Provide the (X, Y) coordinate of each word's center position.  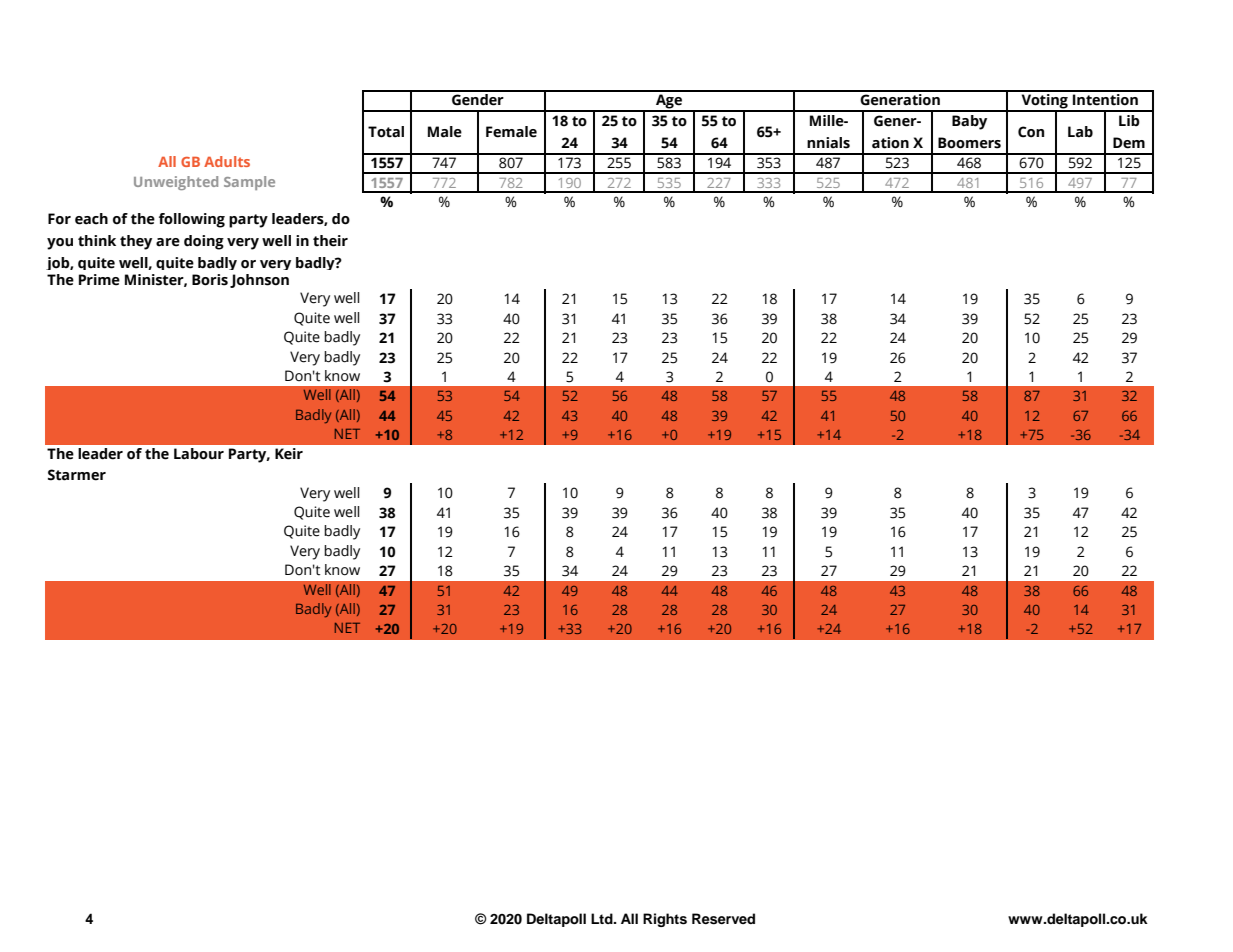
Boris (210, 280)
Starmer (77, 475)
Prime (99, 280)
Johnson (259, 281)
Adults (227, 161)
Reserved (723, 919)
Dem (1129, 143)
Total (386, 132)
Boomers (969, 143)
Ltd (603, 918)
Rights (665, 920)
